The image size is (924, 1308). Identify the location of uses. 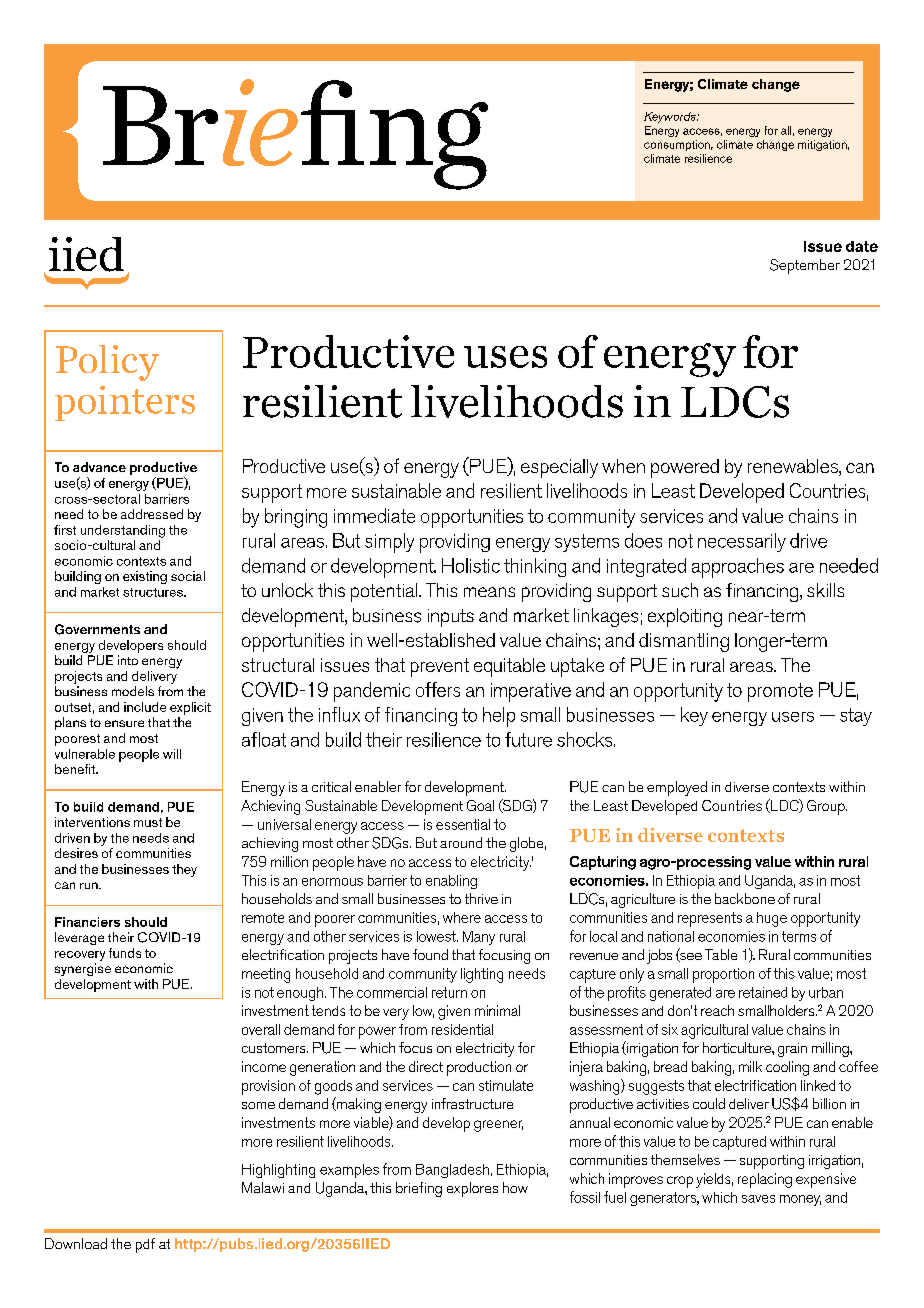
(505, 357).
